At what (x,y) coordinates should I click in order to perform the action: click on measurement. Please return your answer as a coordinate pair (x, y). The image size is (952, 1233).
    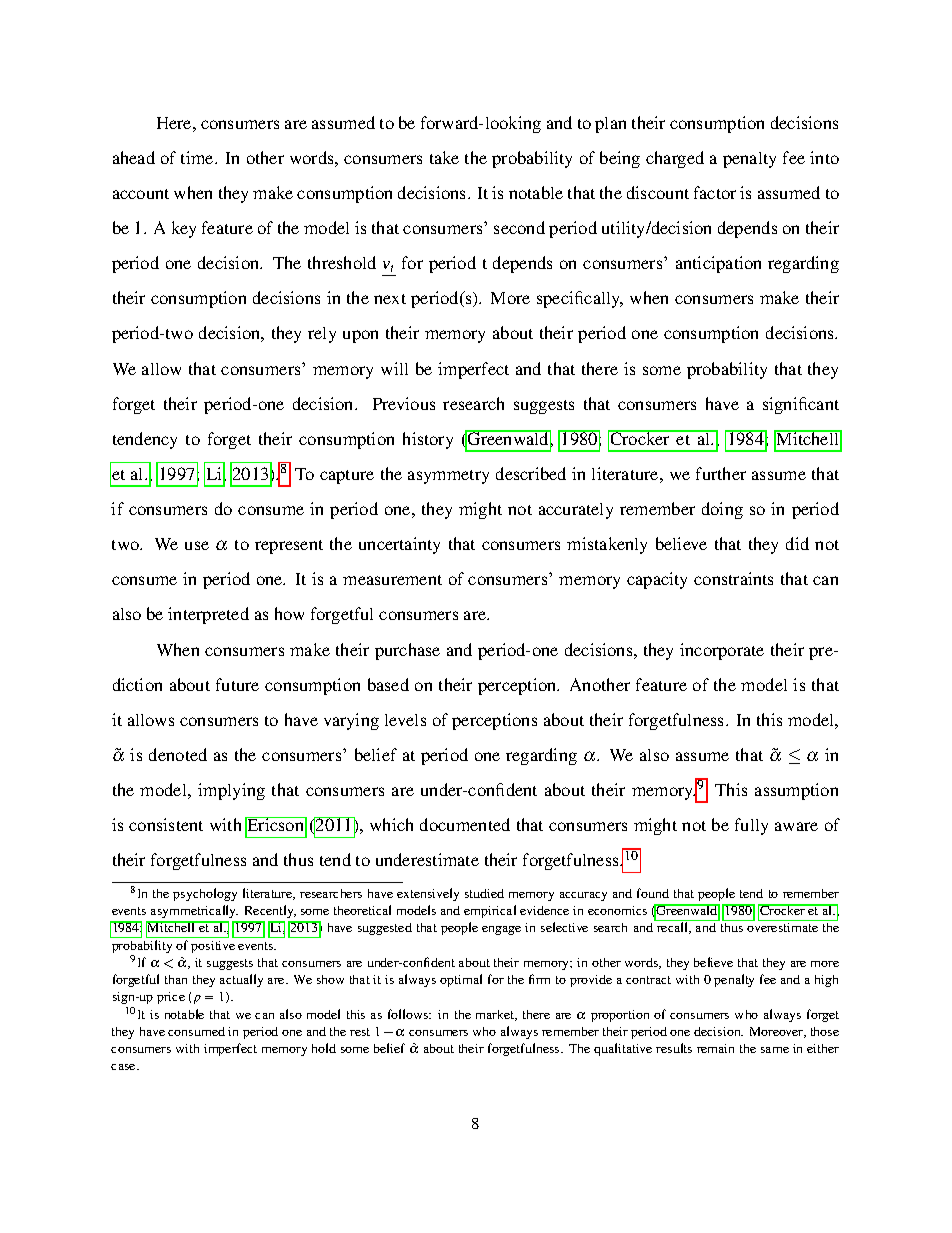
    Looking at the image, I should click on (392, 580).
